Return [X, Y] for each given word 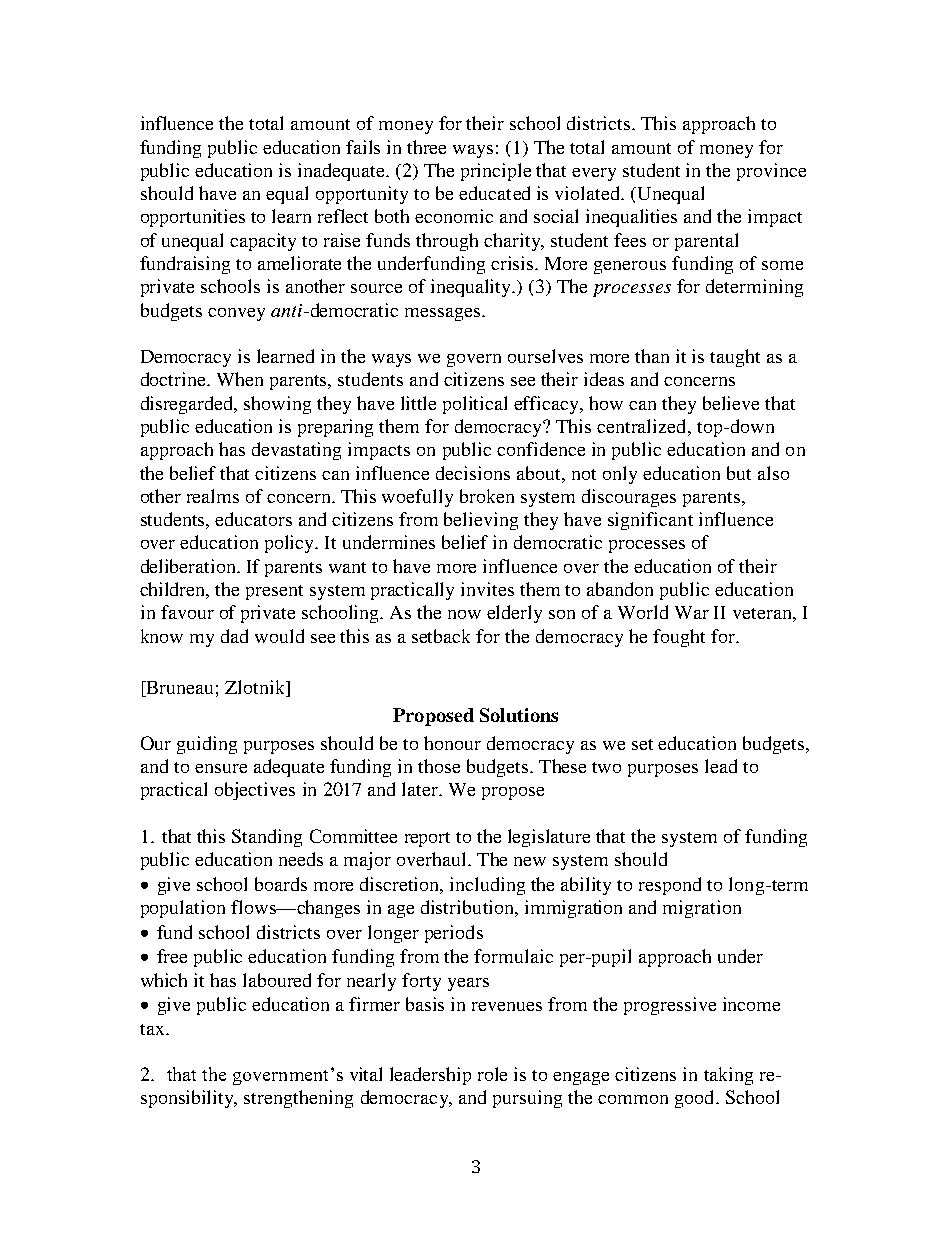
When [240, 379]
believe [731, 403]
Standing [267, 838]
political [475, 405]
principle [496, 172]
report [427, 839]
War [692, 612]
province [771, 172]
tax [153, 1029]
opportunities [193, 218]
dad [234, 636]
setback [441, 636]
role [492, 1074]
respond [670, 886]
